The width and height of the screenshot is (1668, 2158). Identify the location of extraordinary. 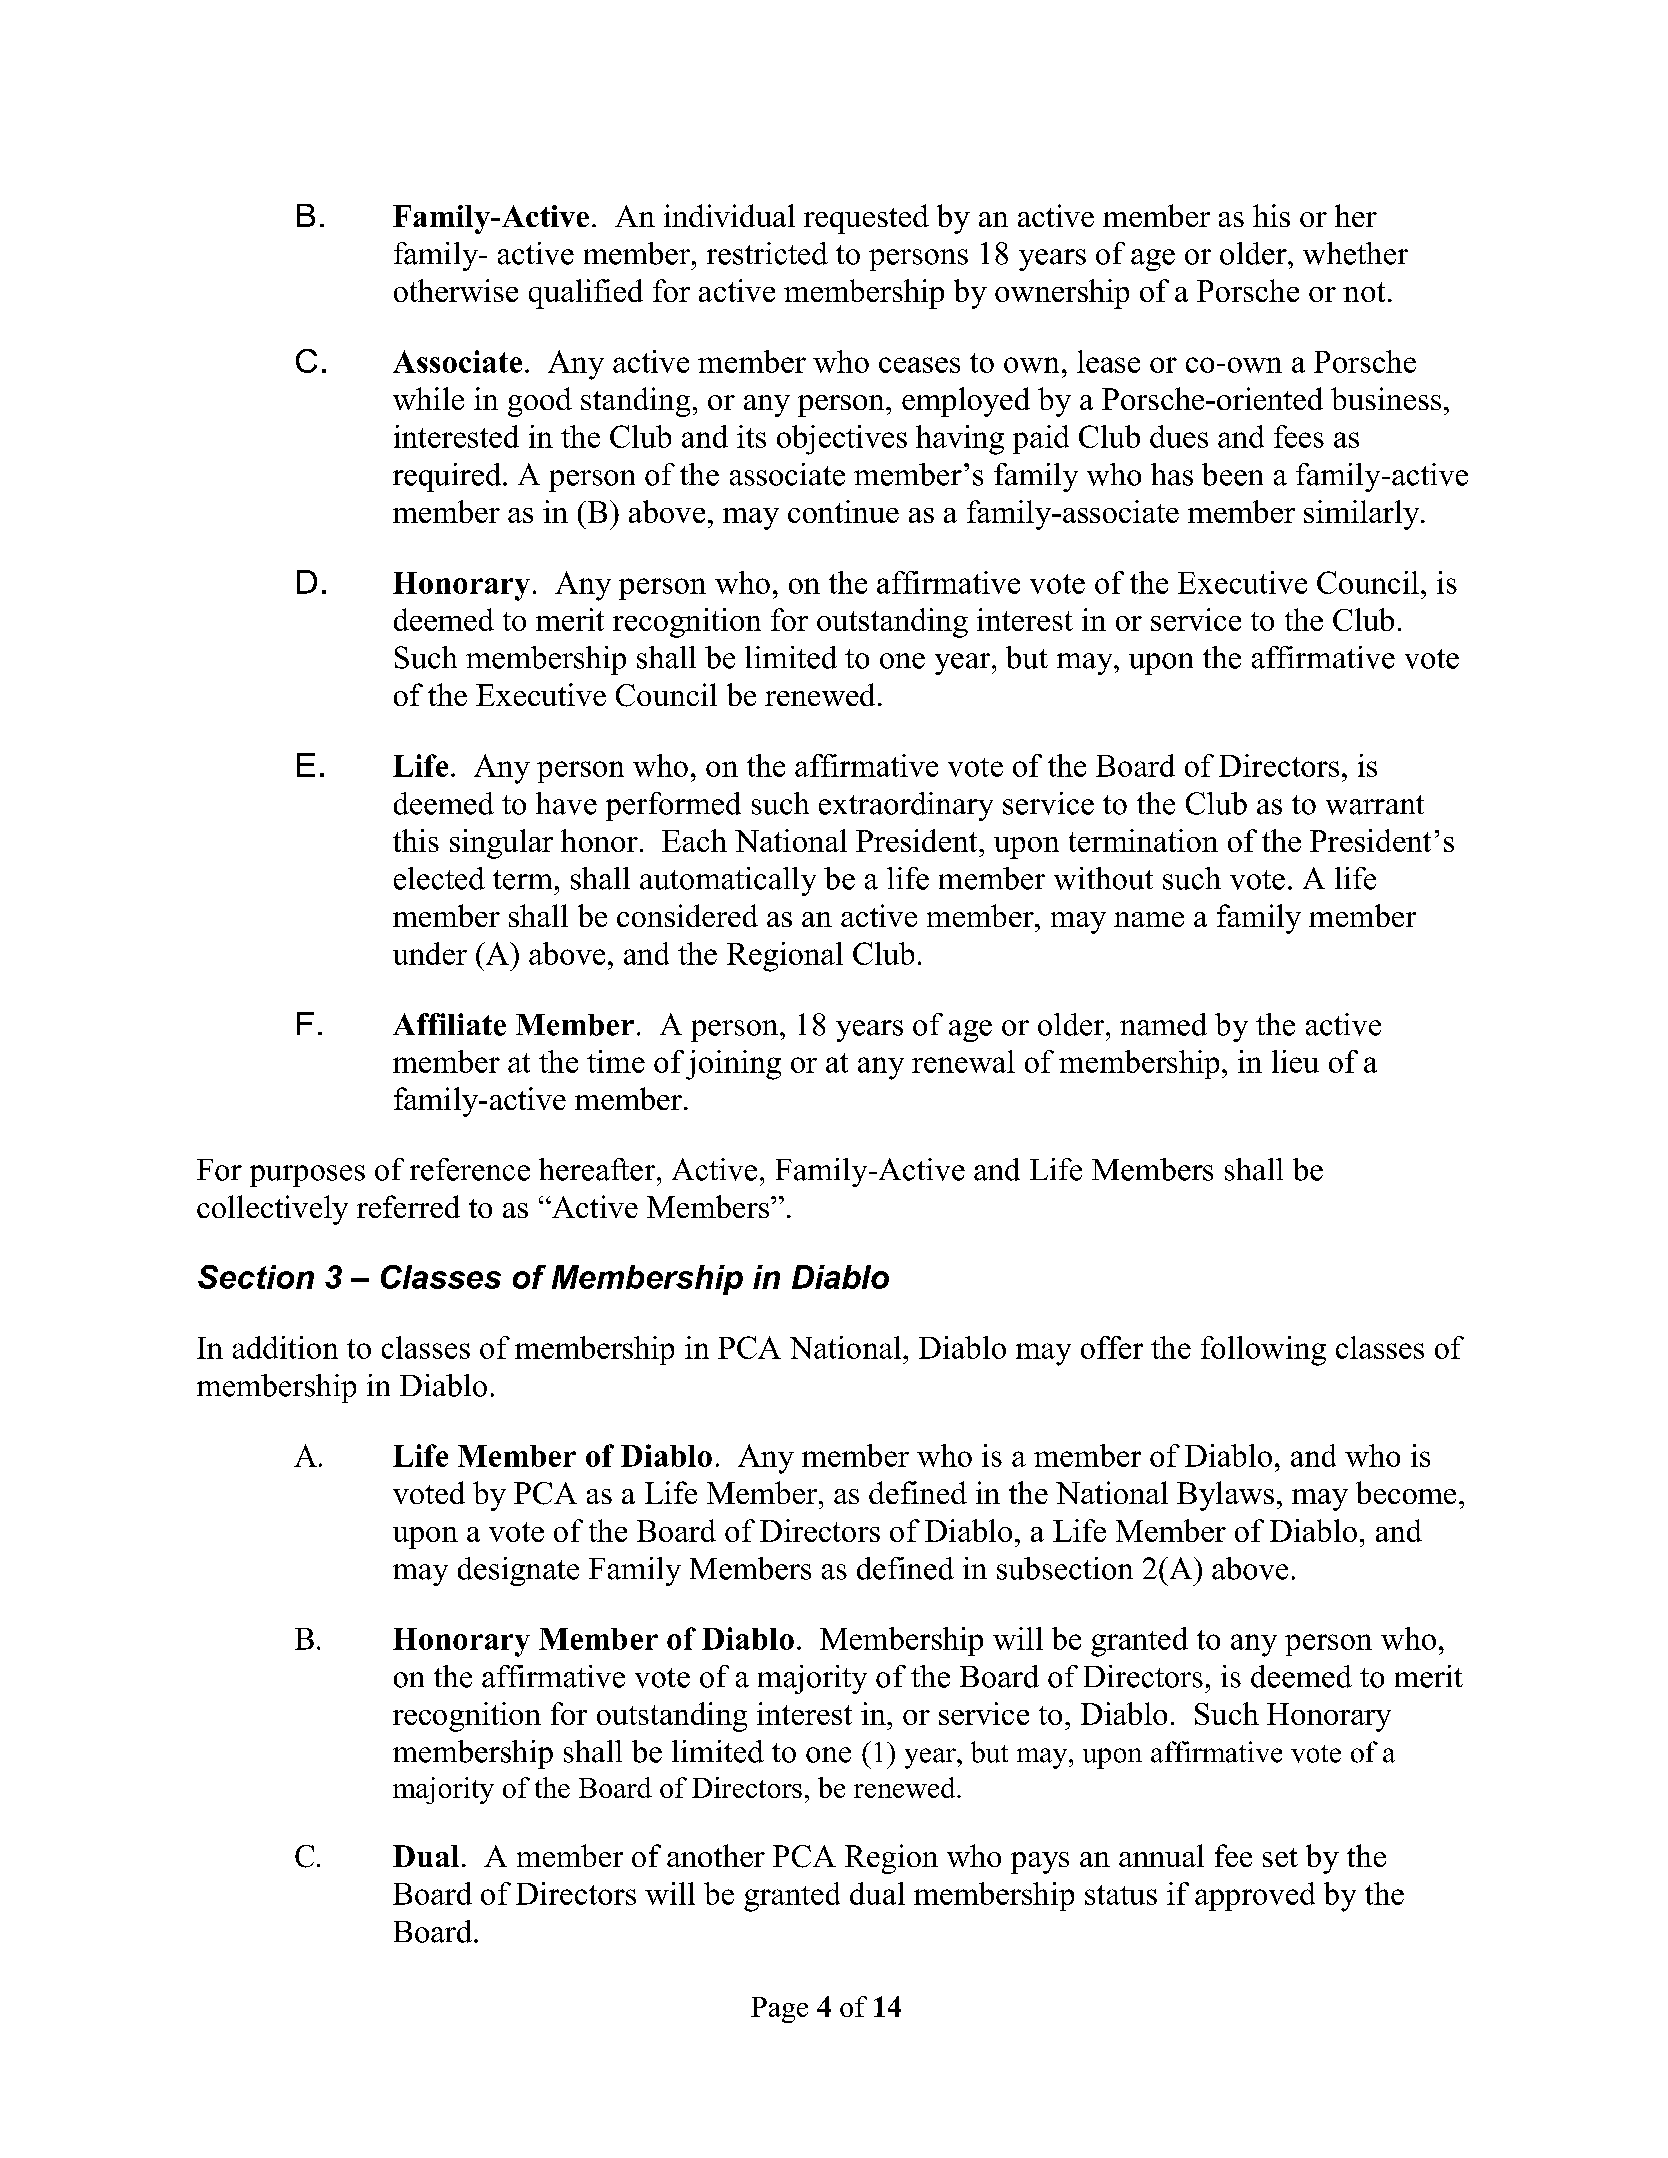
(906, 806).
